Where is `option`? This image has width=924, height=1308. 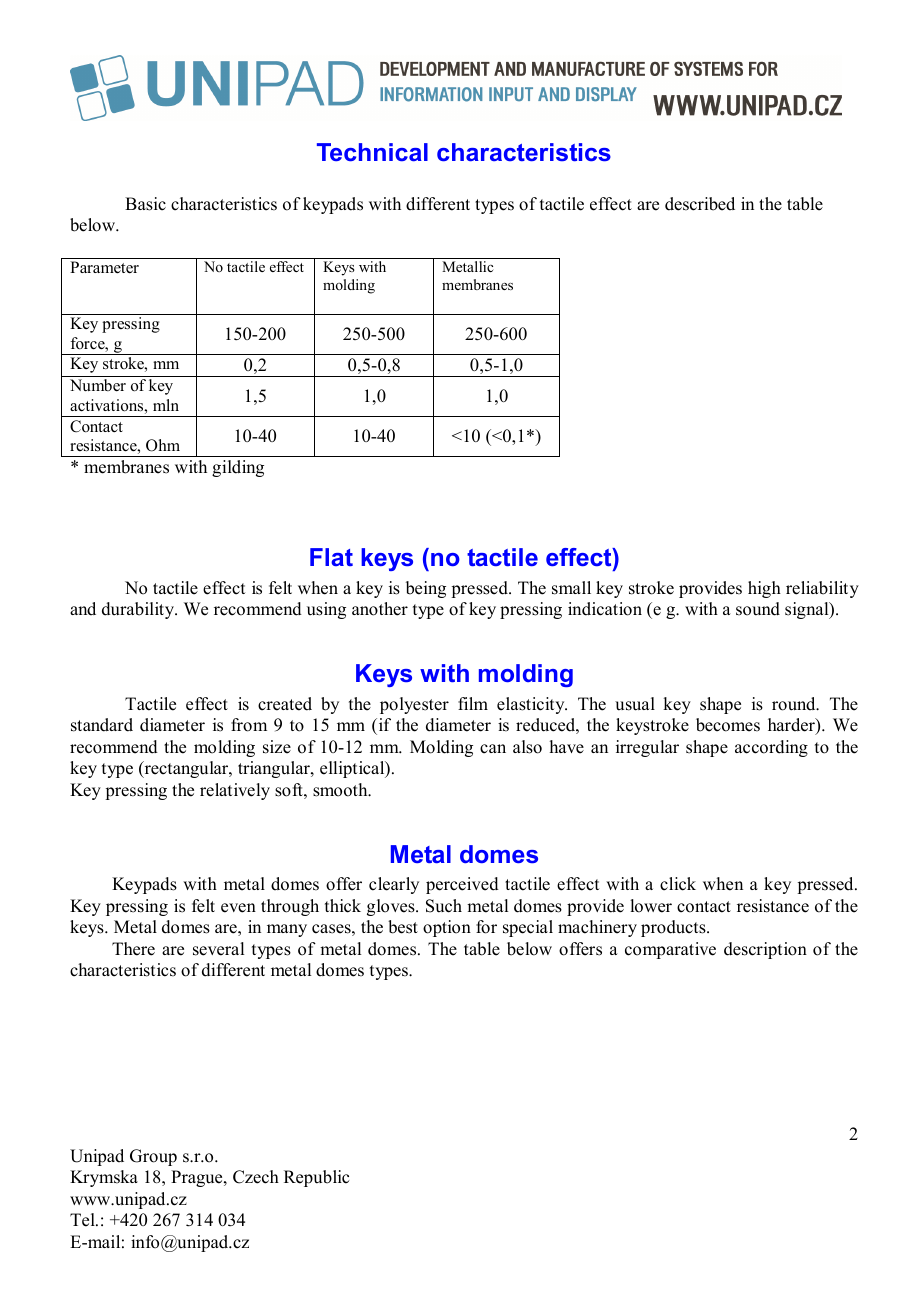
option is located at coordinates (447, 928).
